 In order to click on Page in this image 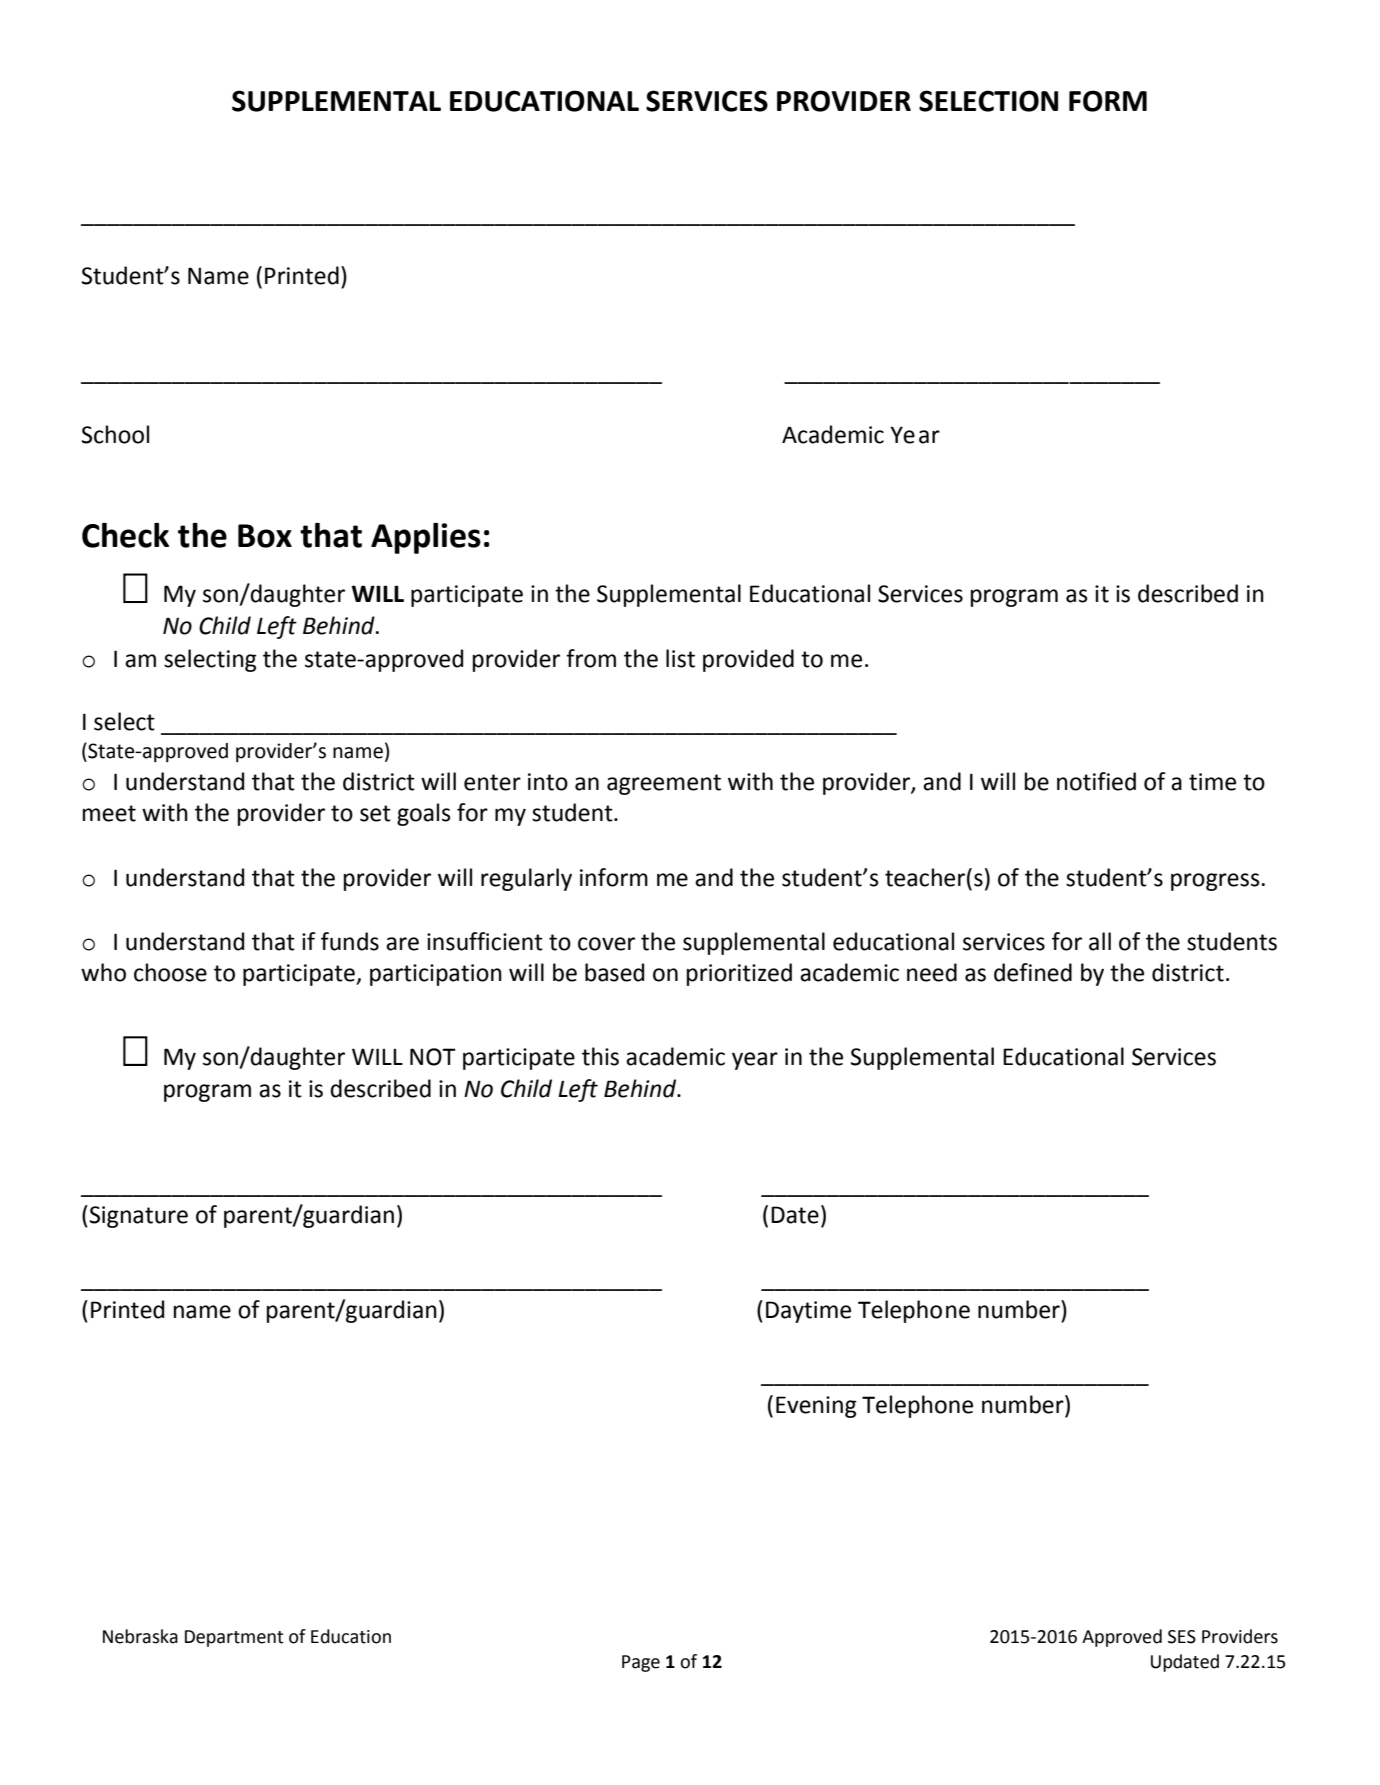, I will do `click(641, 1663)`.
